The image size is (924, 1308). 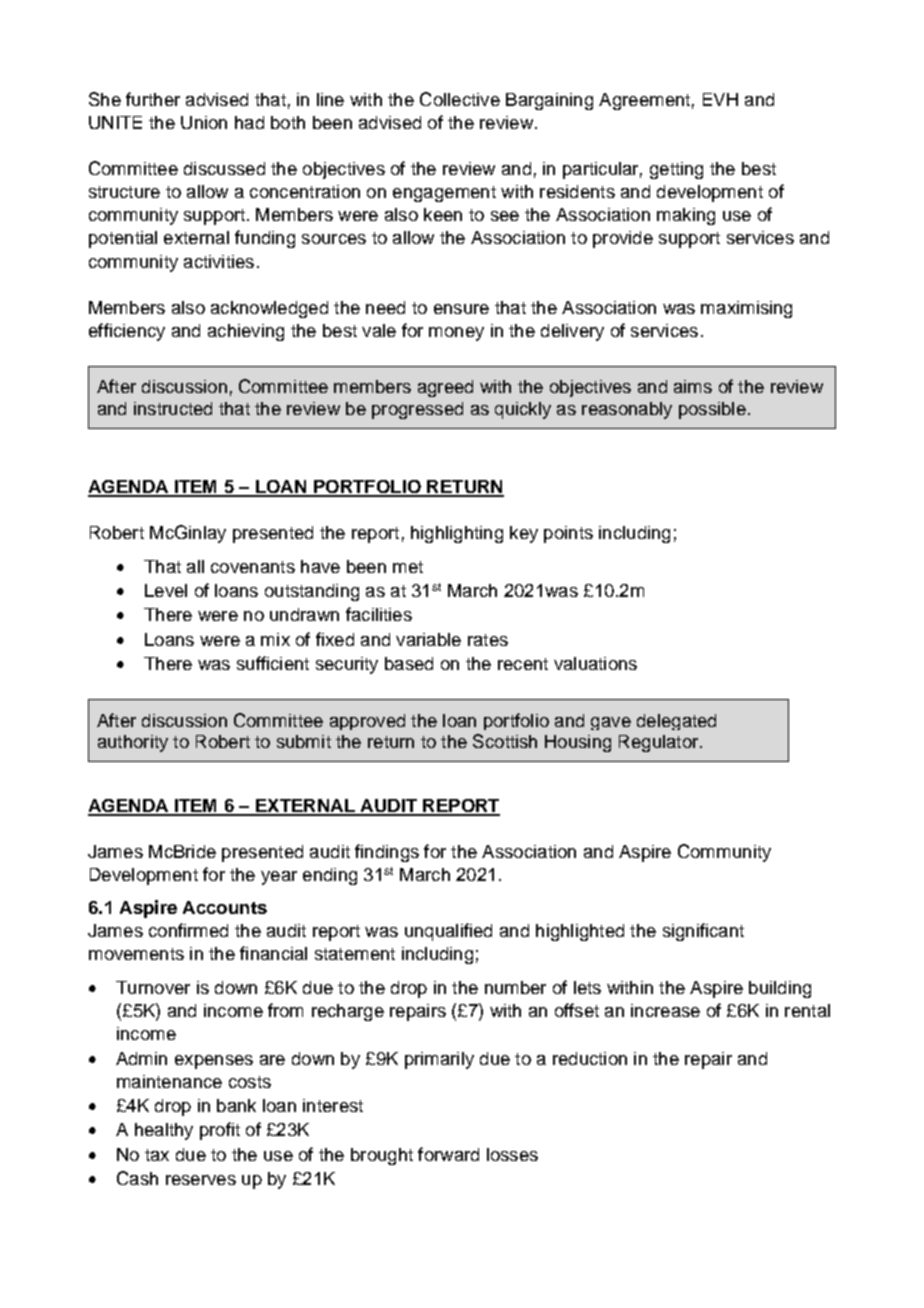 What do you see at coordinates (428, 639) in the screenshot?
I see `variable` at bounding box center [428, 639].
